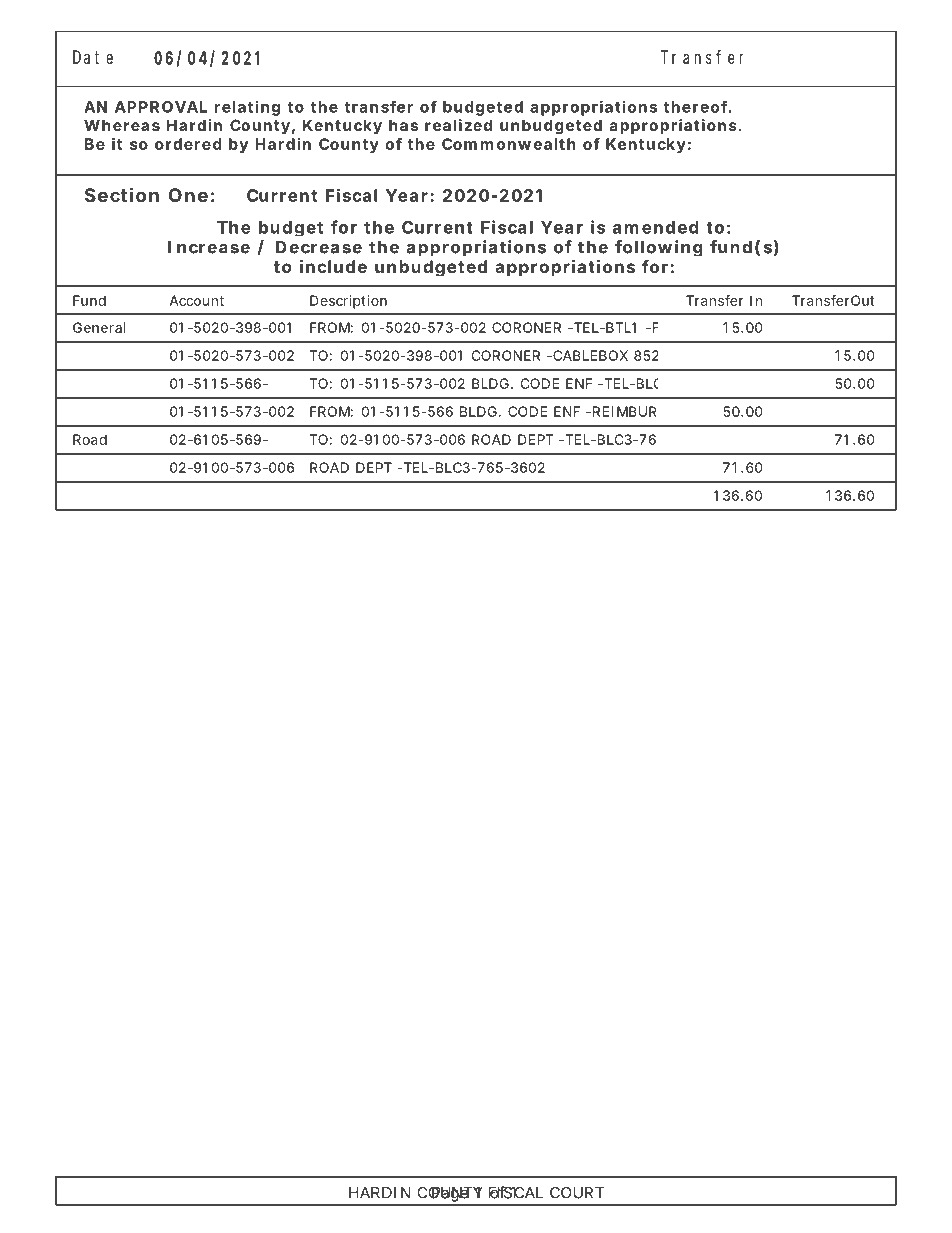 The width and height of the page is (952, 1233). What do you see at coordinates (577, 1193) in the page?
I see `COURT` at bounding box center [577, 1193].
